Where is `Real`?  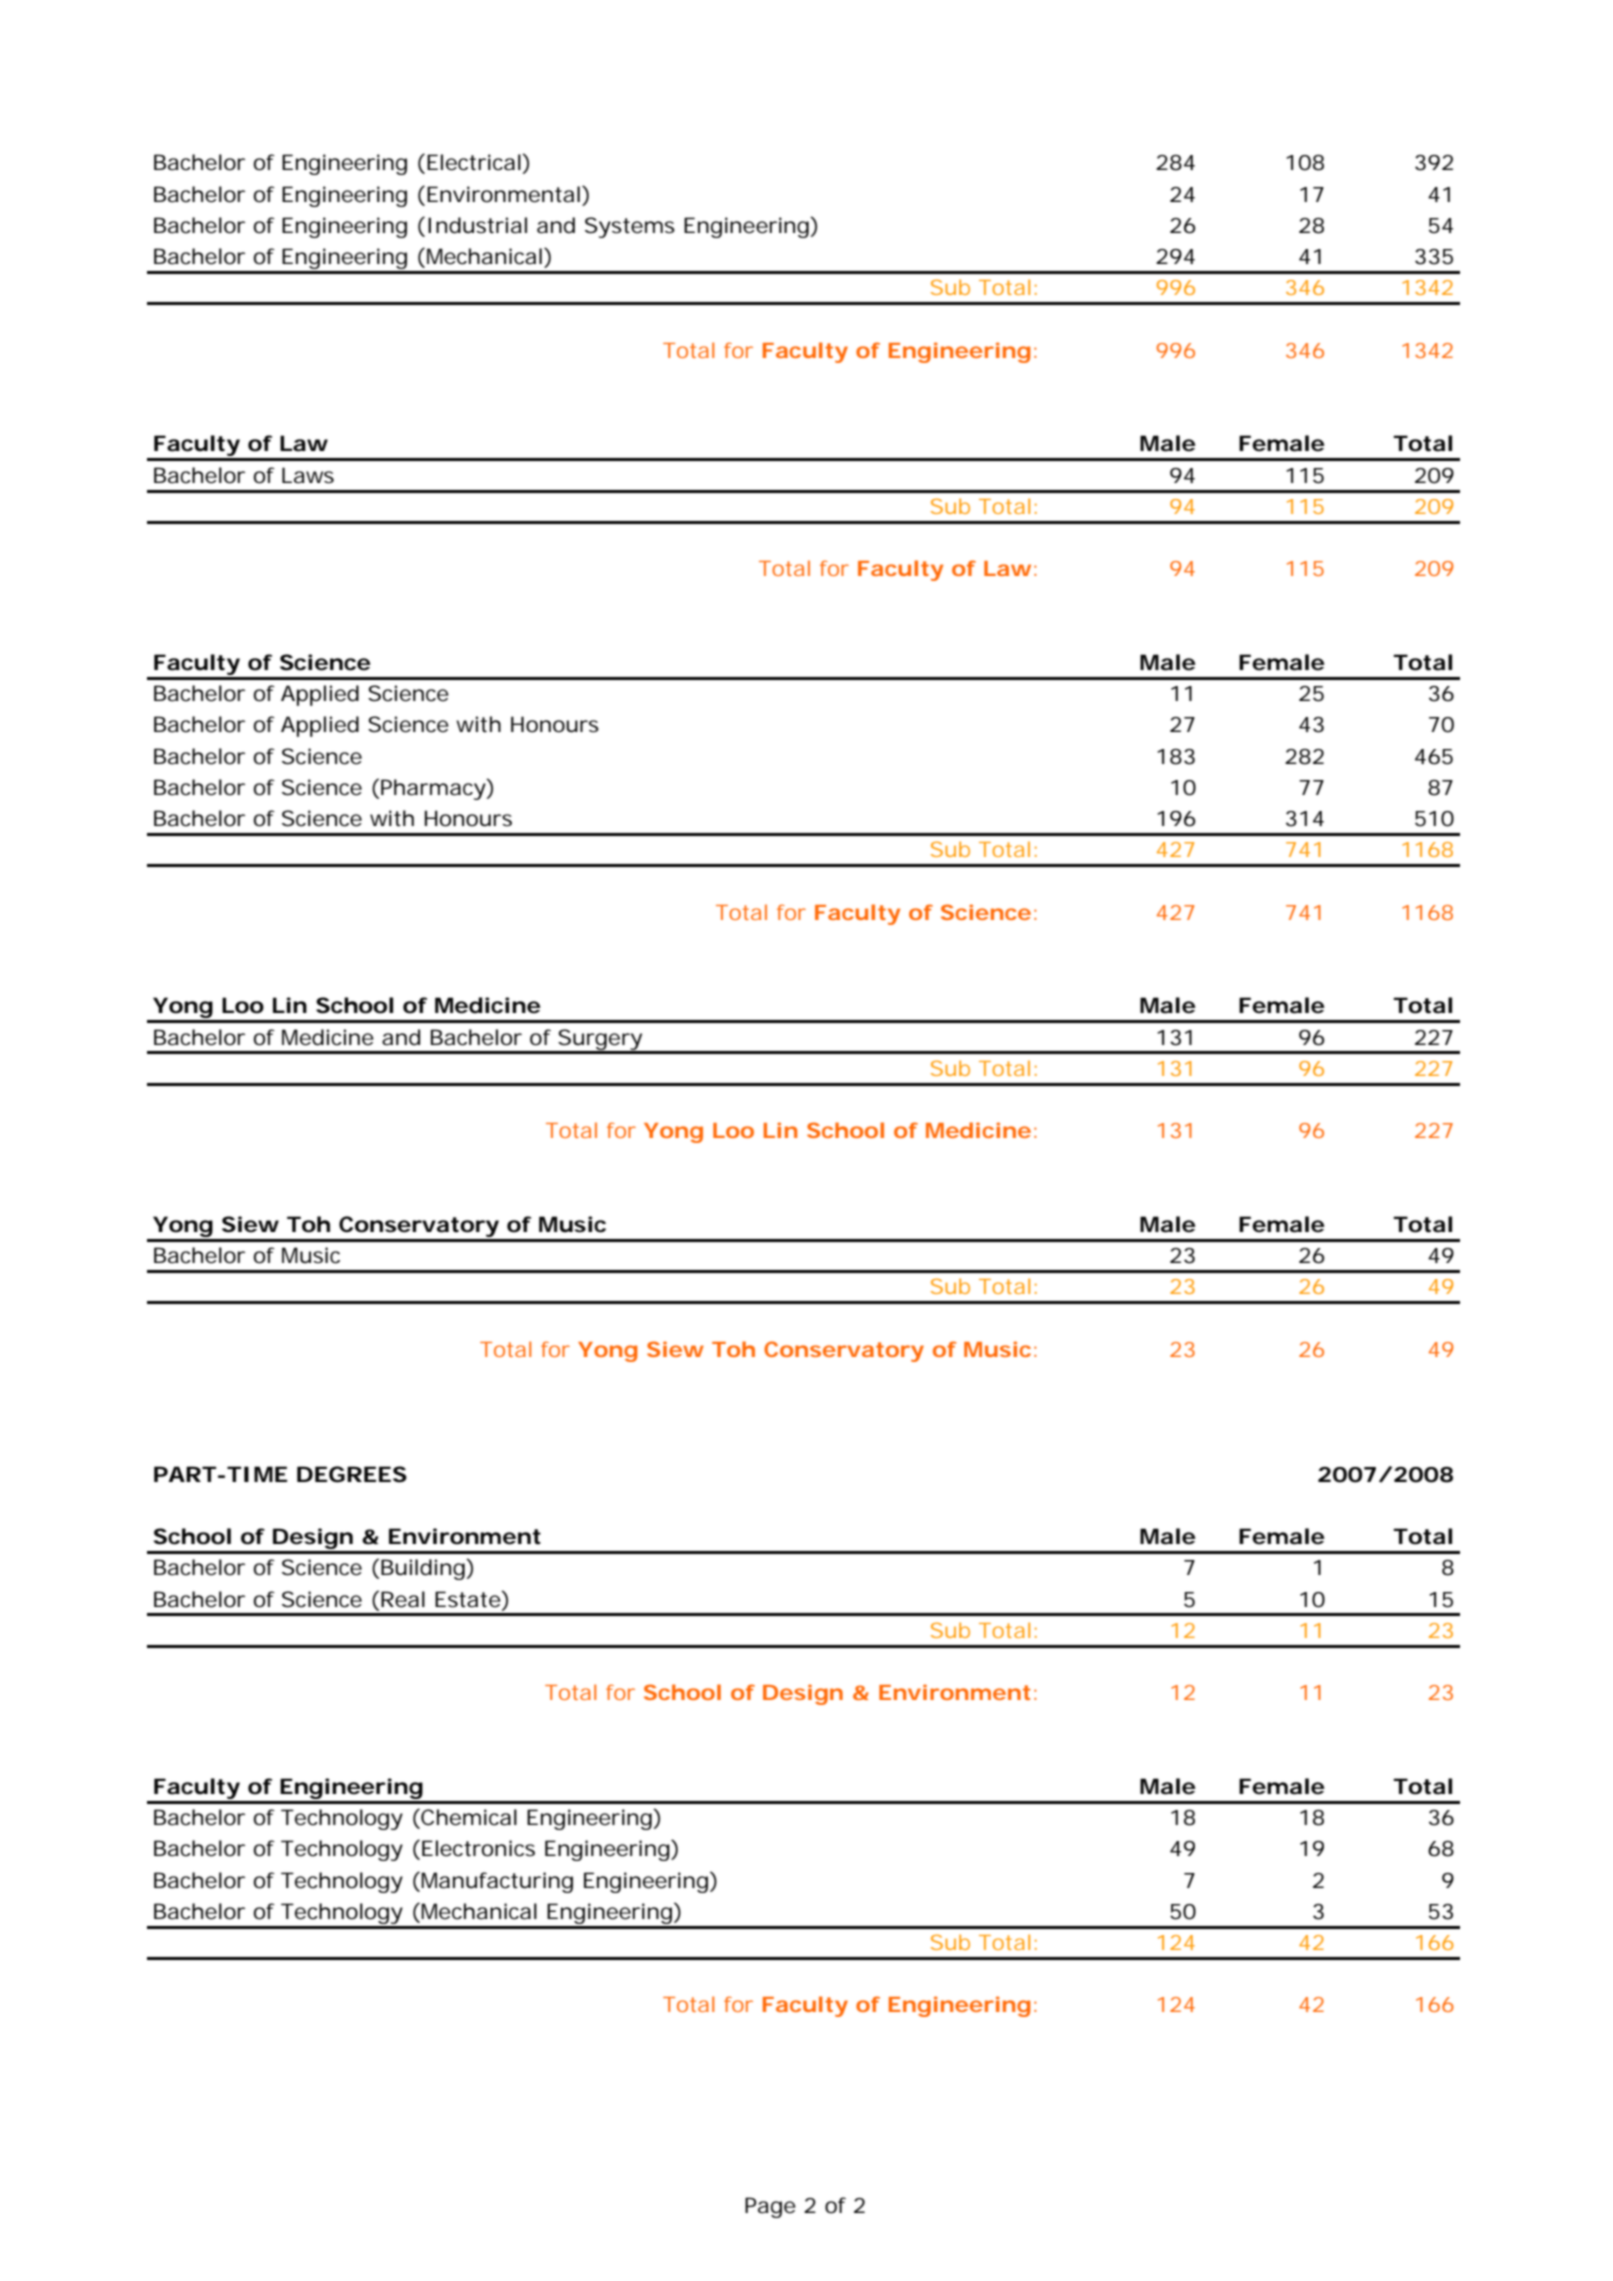
Real is located at coordinates (403, 1599).
